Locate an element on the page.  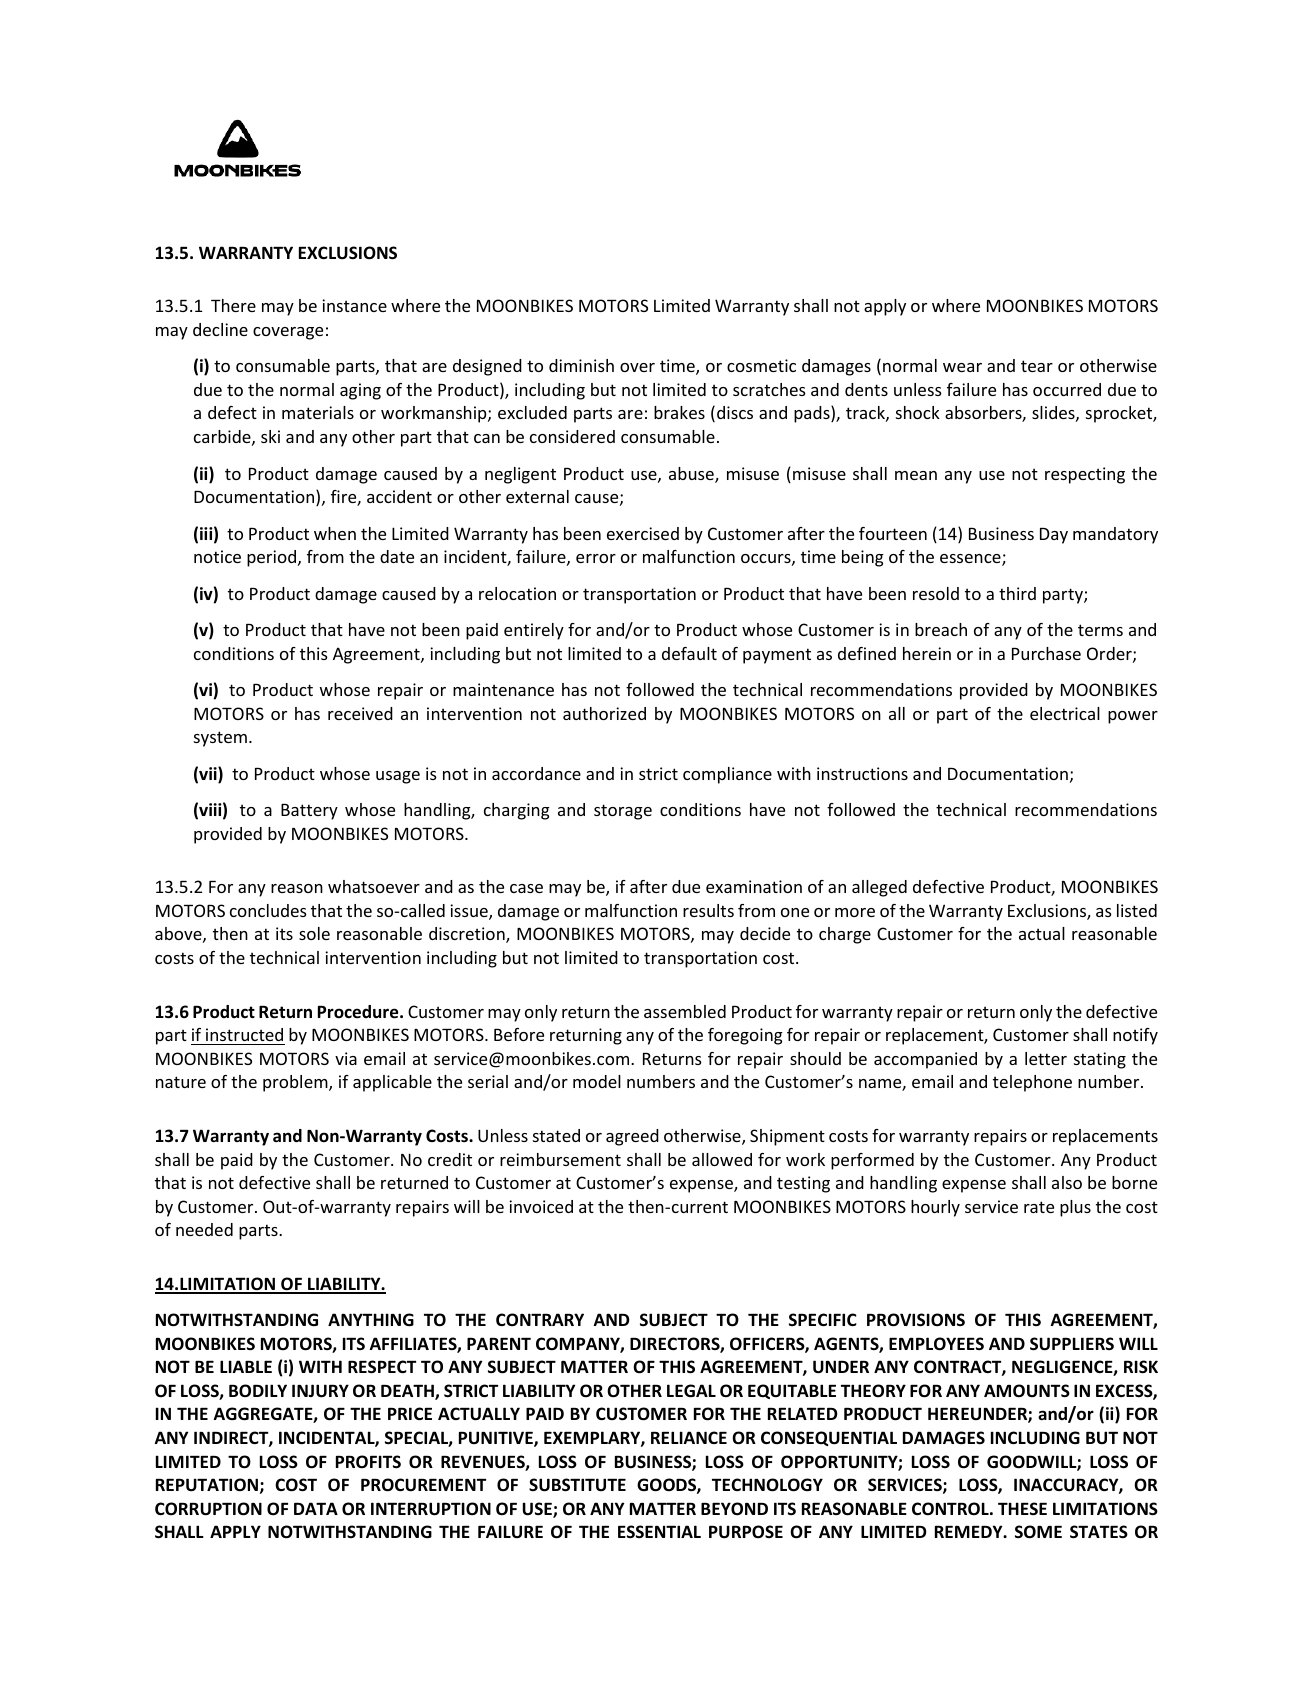
electrical is located at coordinates (1065, 713).
